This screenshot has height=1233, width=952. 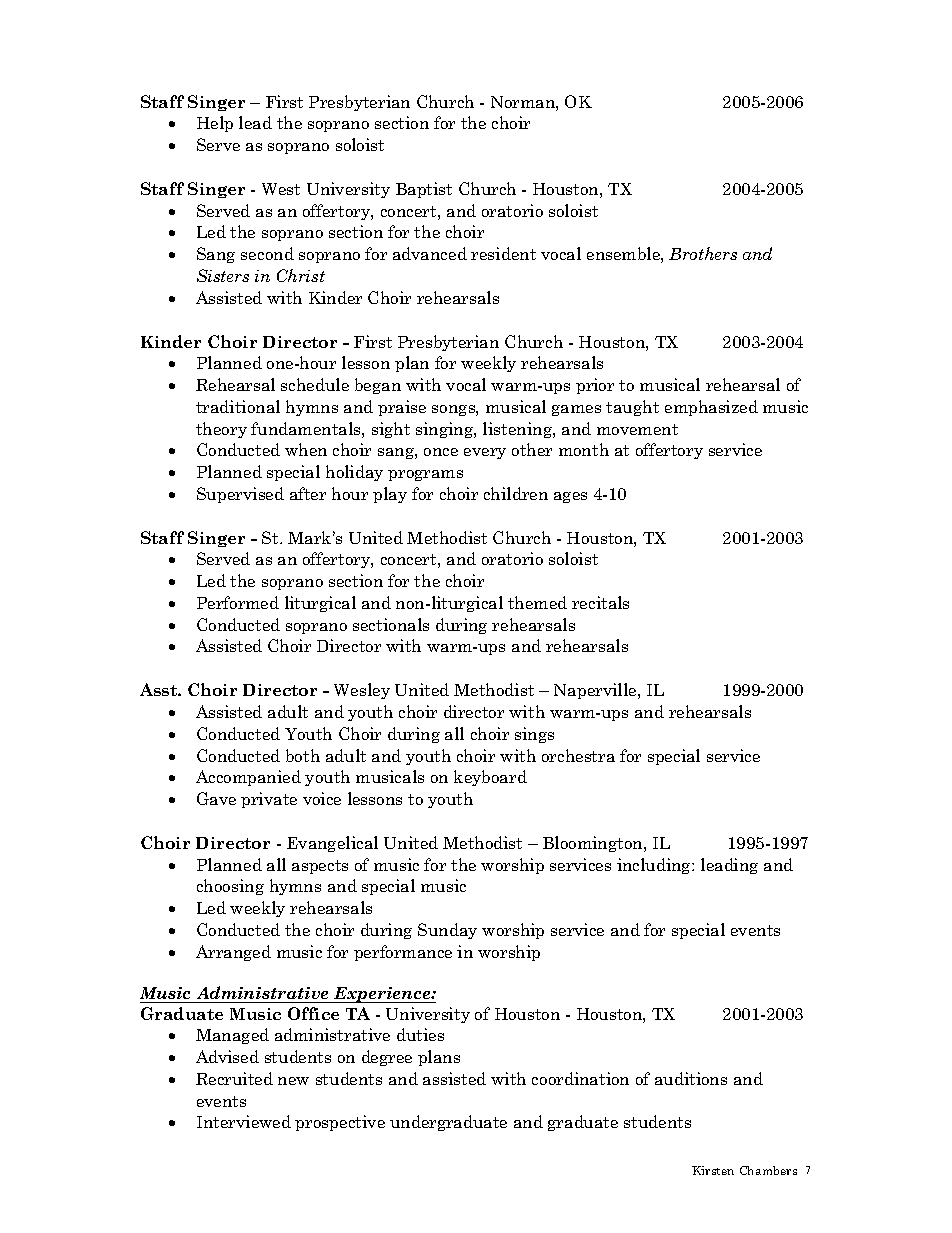 I want to click on Sunday, so click(x=447, y=931).
